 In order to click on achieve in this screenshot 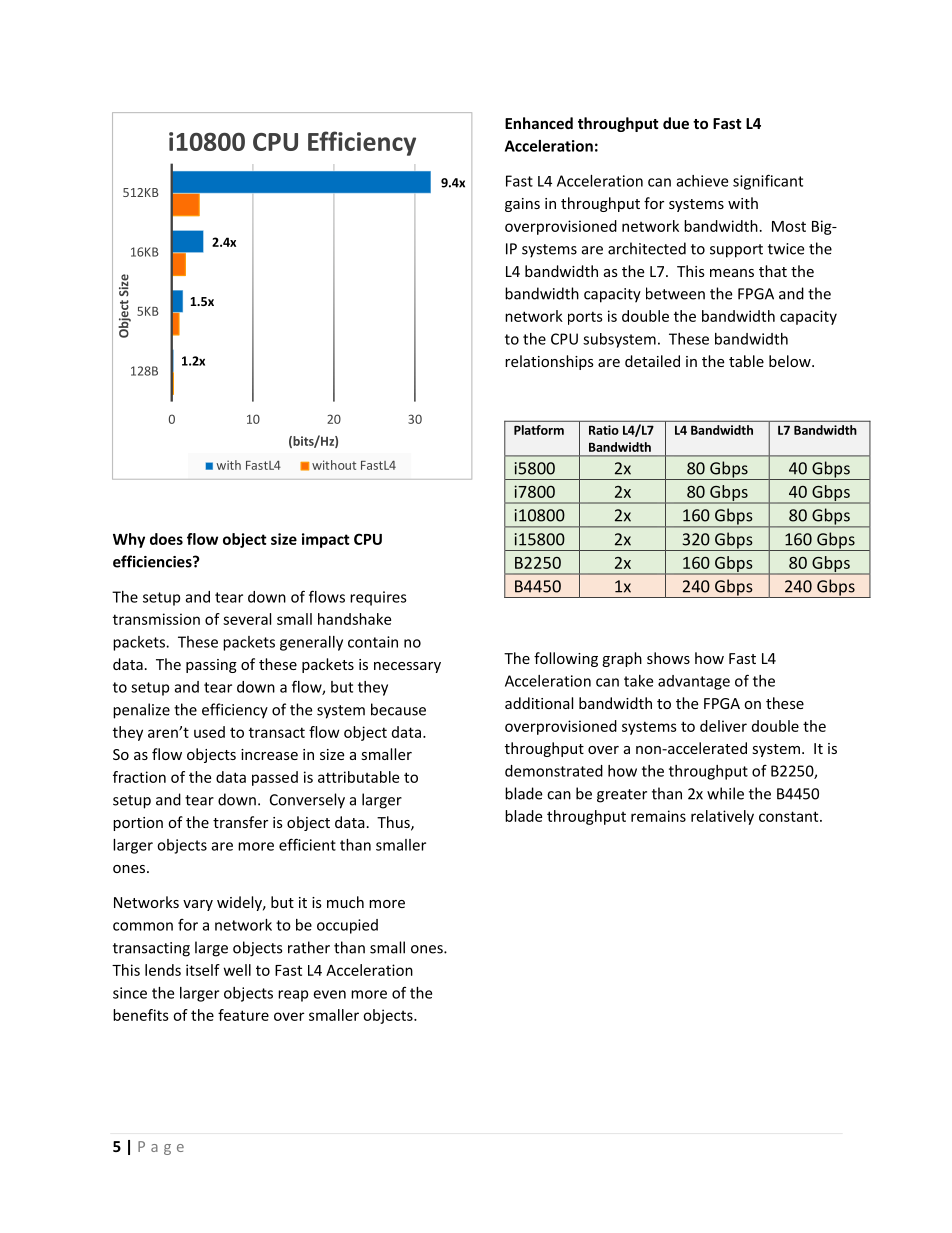, I will do `click(702, 181)`.
